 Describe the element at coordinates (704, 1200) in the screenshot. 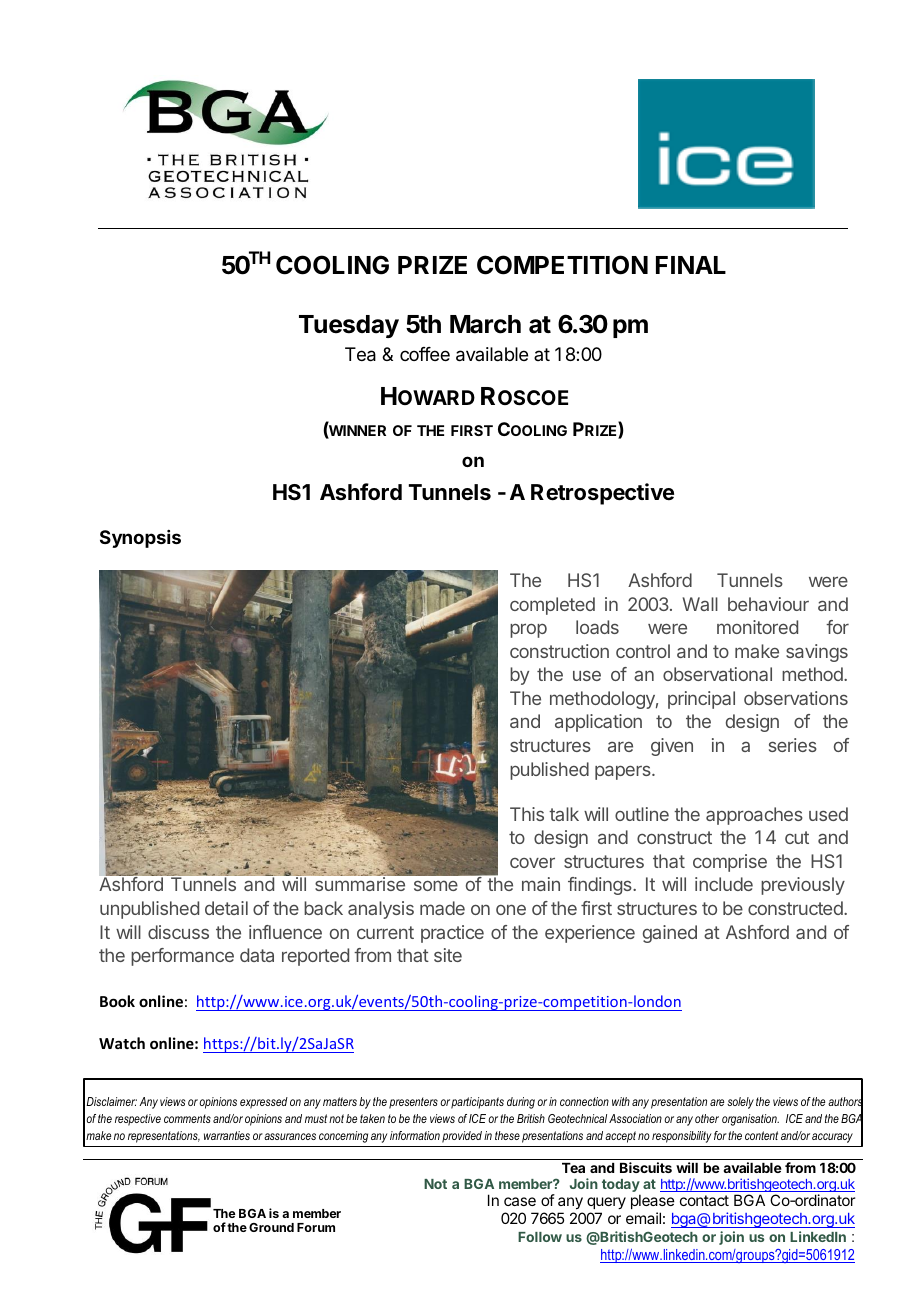

I see `contact` at that location.
